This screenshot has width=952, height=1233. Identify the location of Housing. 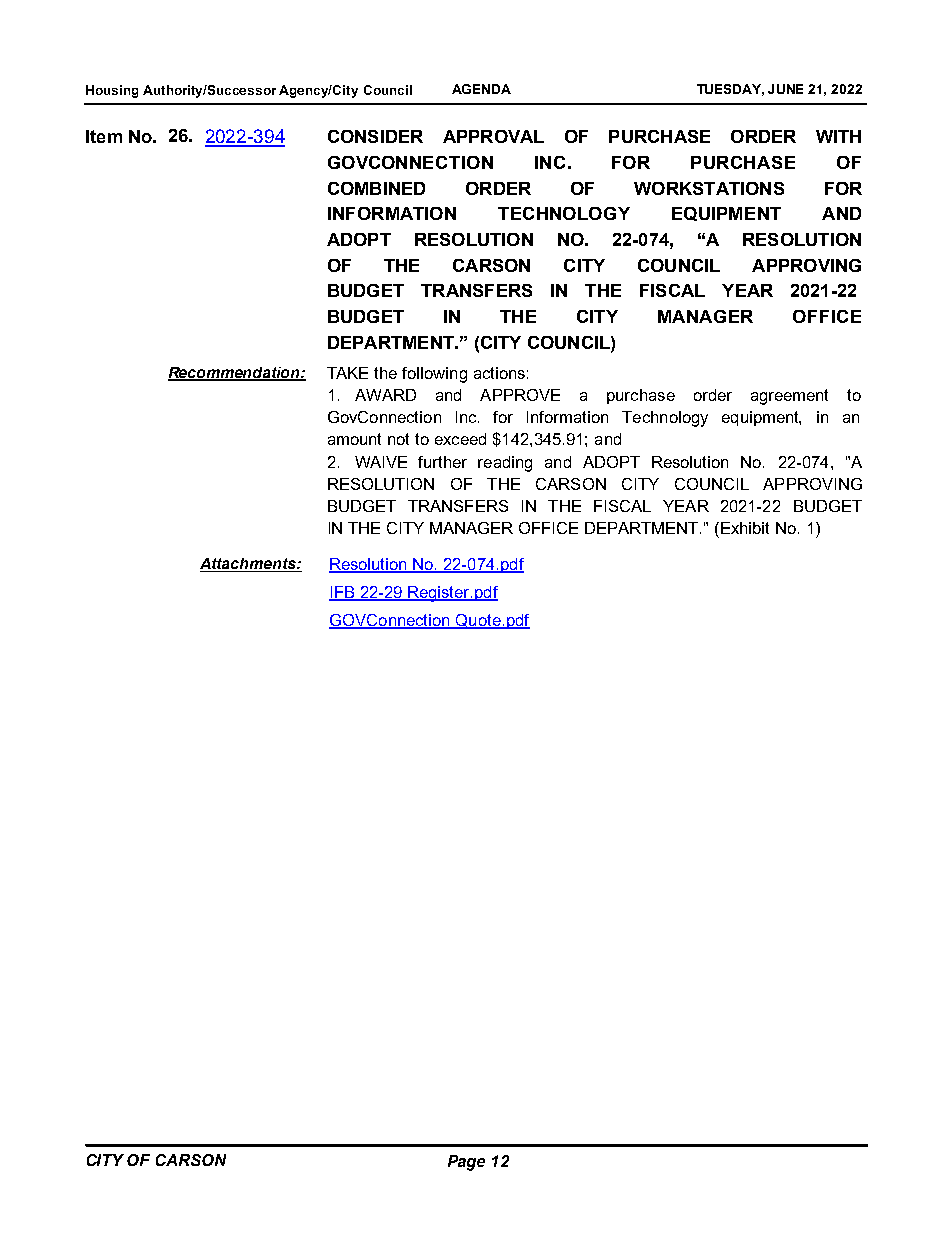
(112, 91).
